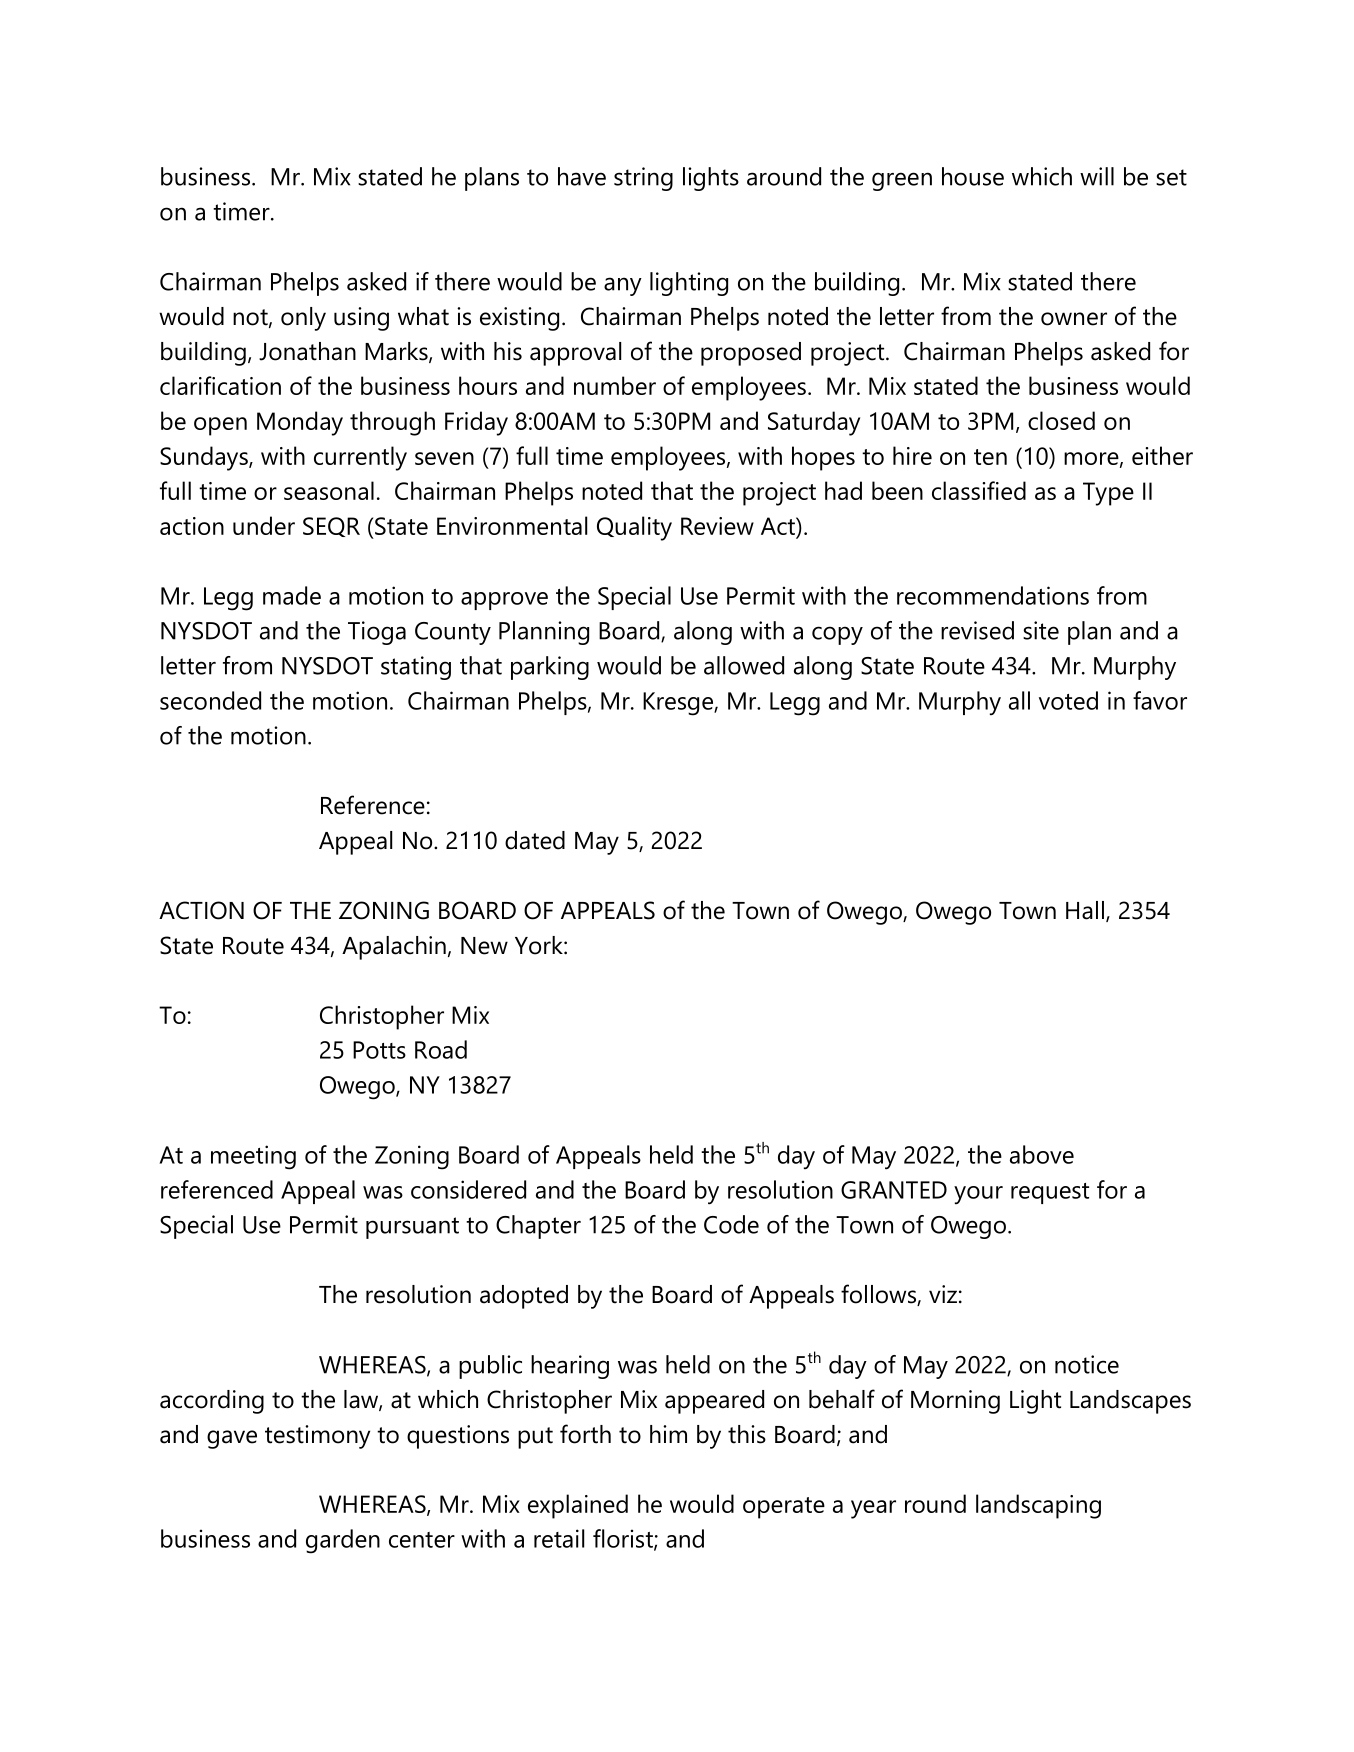 This image has height=1752, width=1354. What do you see at coordinates (643, 179) in the image?
I see `string` at bounding box center [643, 179].
